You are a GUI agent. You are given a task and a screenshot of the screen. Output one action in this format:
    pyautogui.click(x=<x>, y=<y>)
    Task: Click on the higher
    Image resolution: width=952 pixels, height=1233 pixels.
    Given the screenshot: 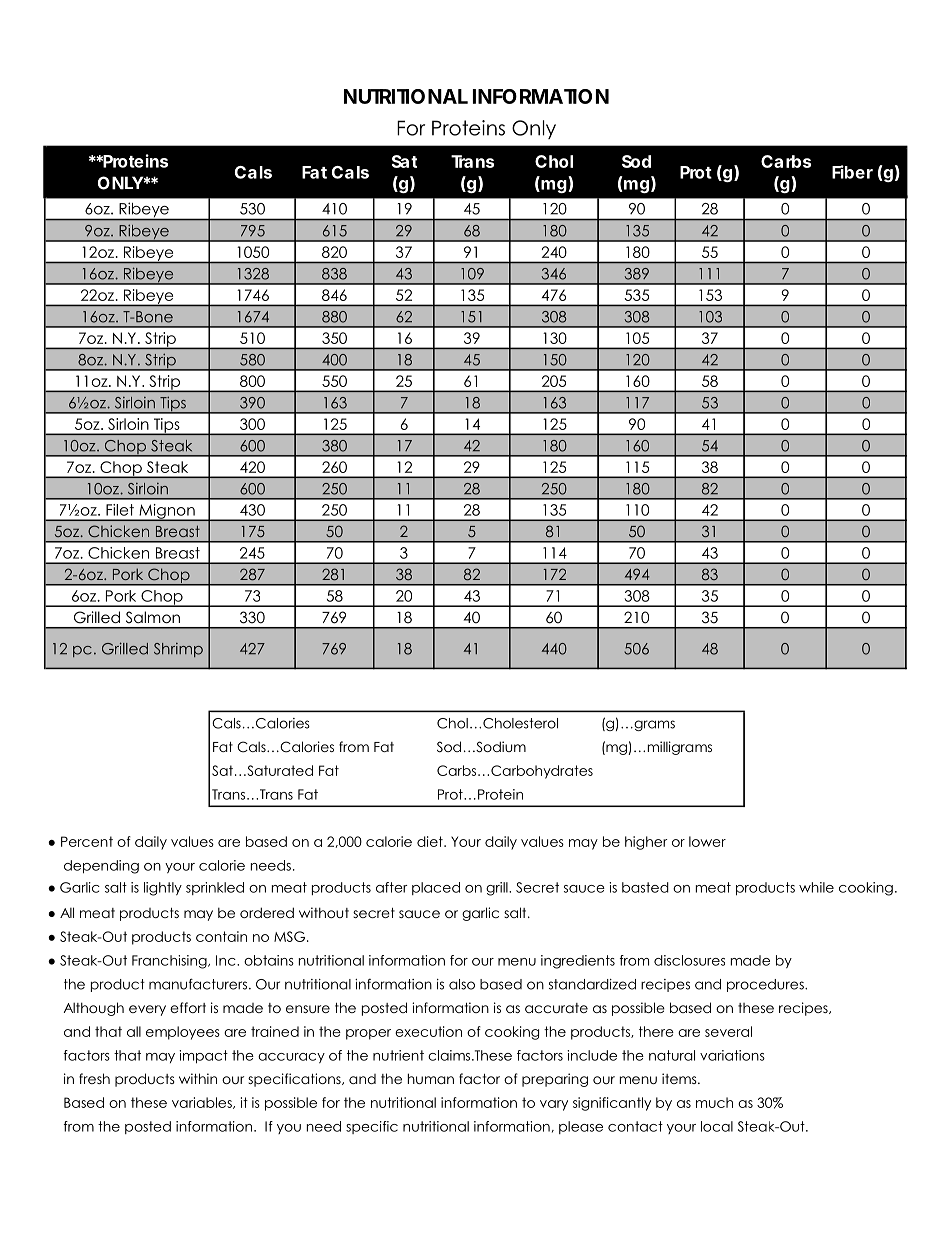 What is the action you would take?
    pyautogui.click(x=646, y=843)
